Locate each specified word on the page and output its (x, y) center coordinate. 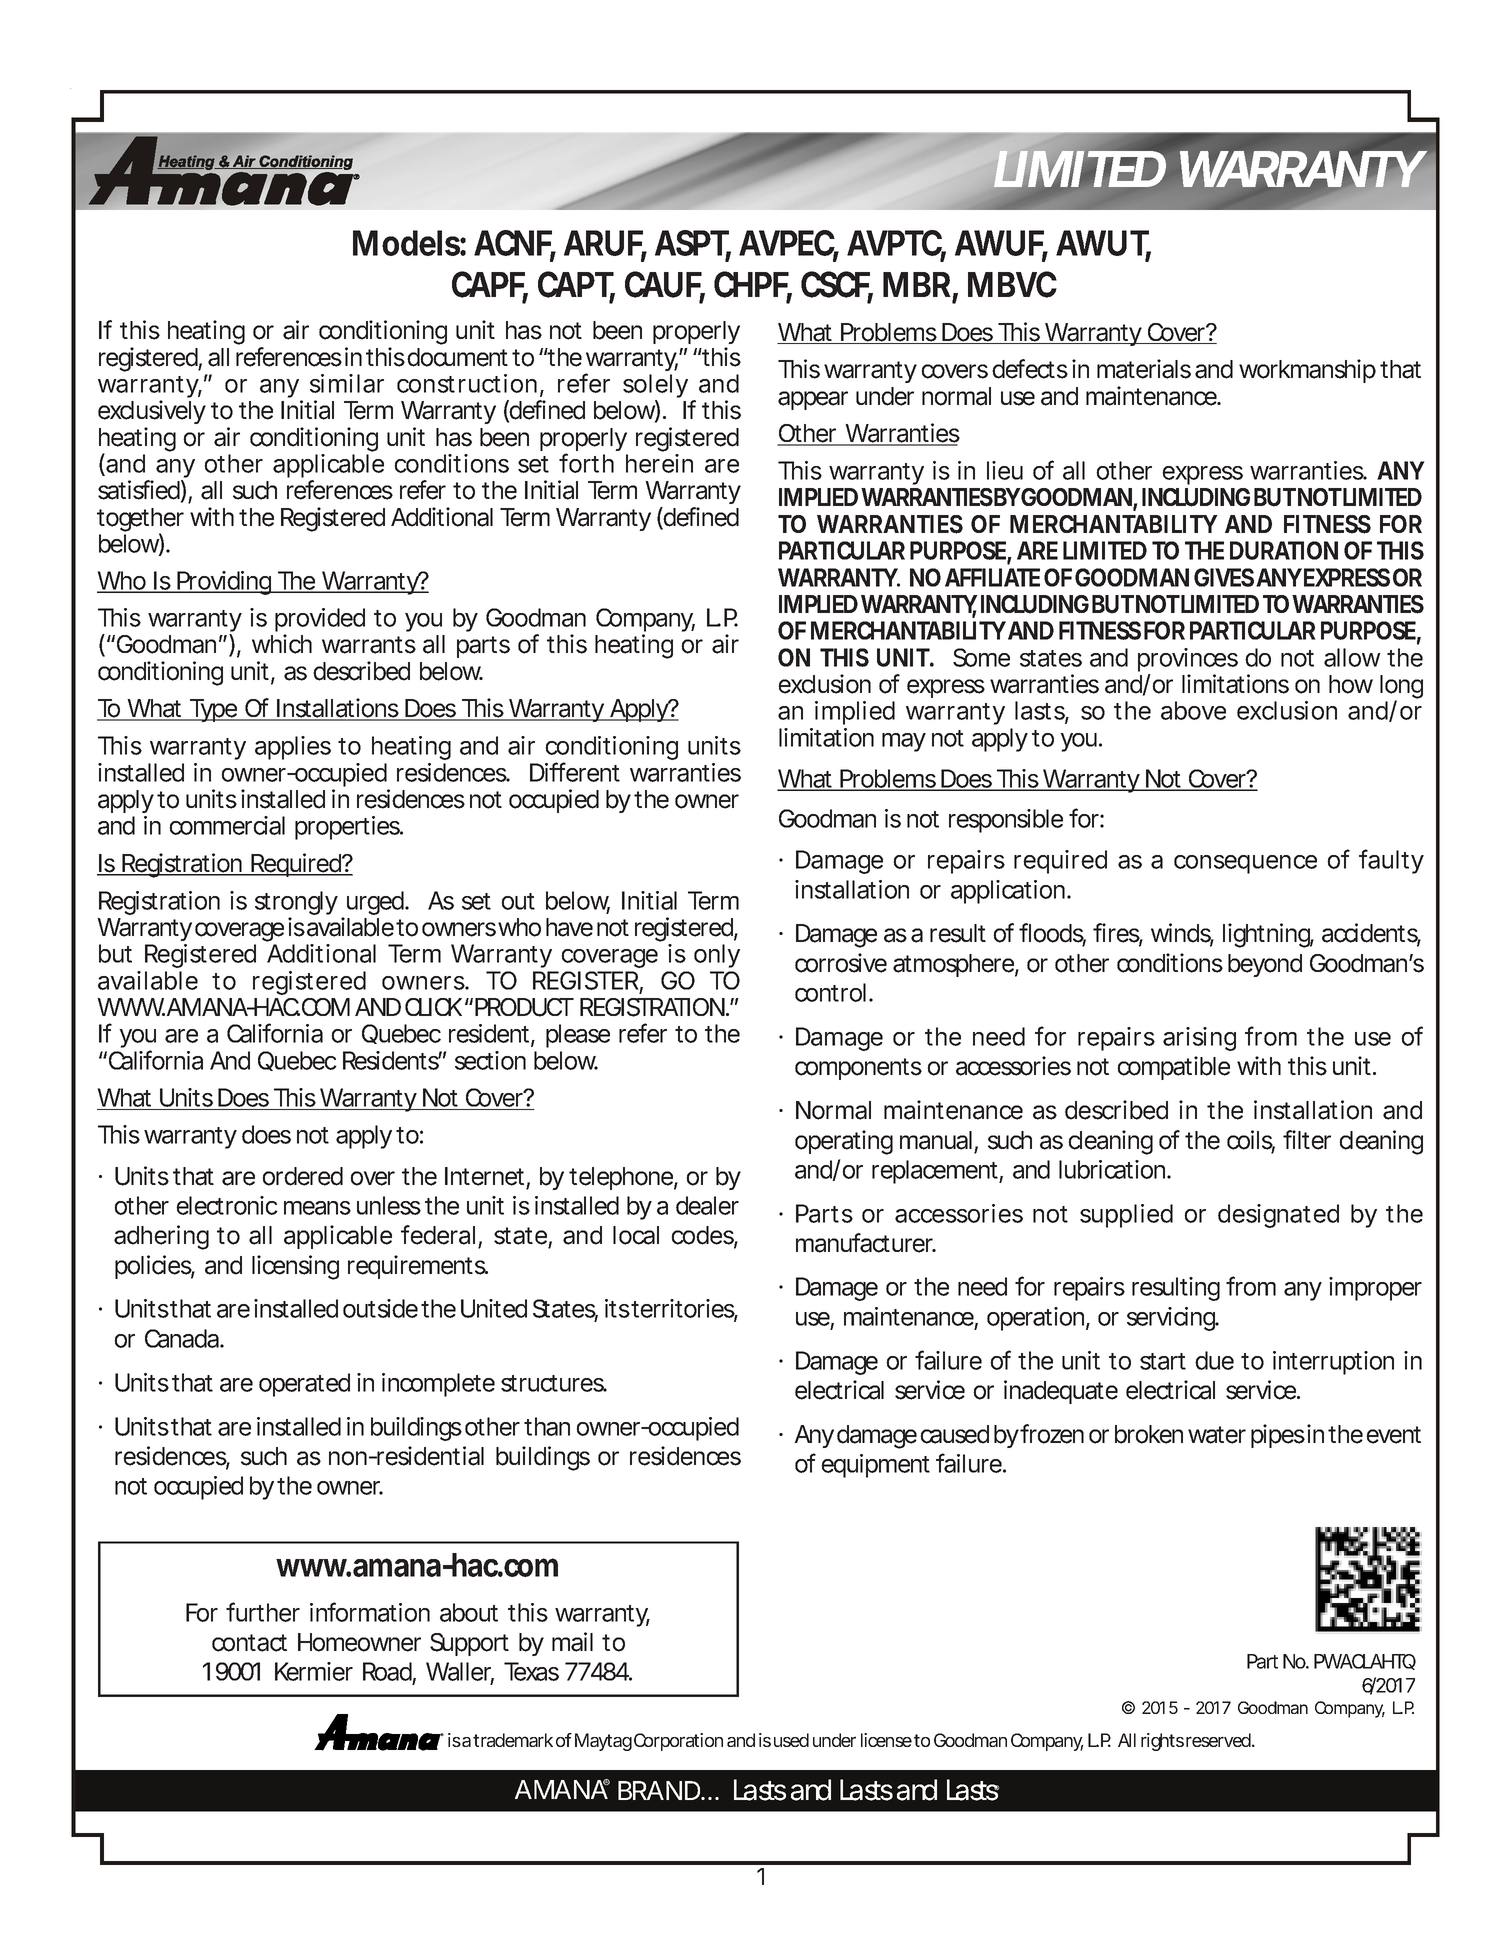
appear (813, 400)
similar (347, 383)
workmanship (1307, 371)
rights (1162, 1742)
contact (249, 1643)
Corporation (678, 1742)
